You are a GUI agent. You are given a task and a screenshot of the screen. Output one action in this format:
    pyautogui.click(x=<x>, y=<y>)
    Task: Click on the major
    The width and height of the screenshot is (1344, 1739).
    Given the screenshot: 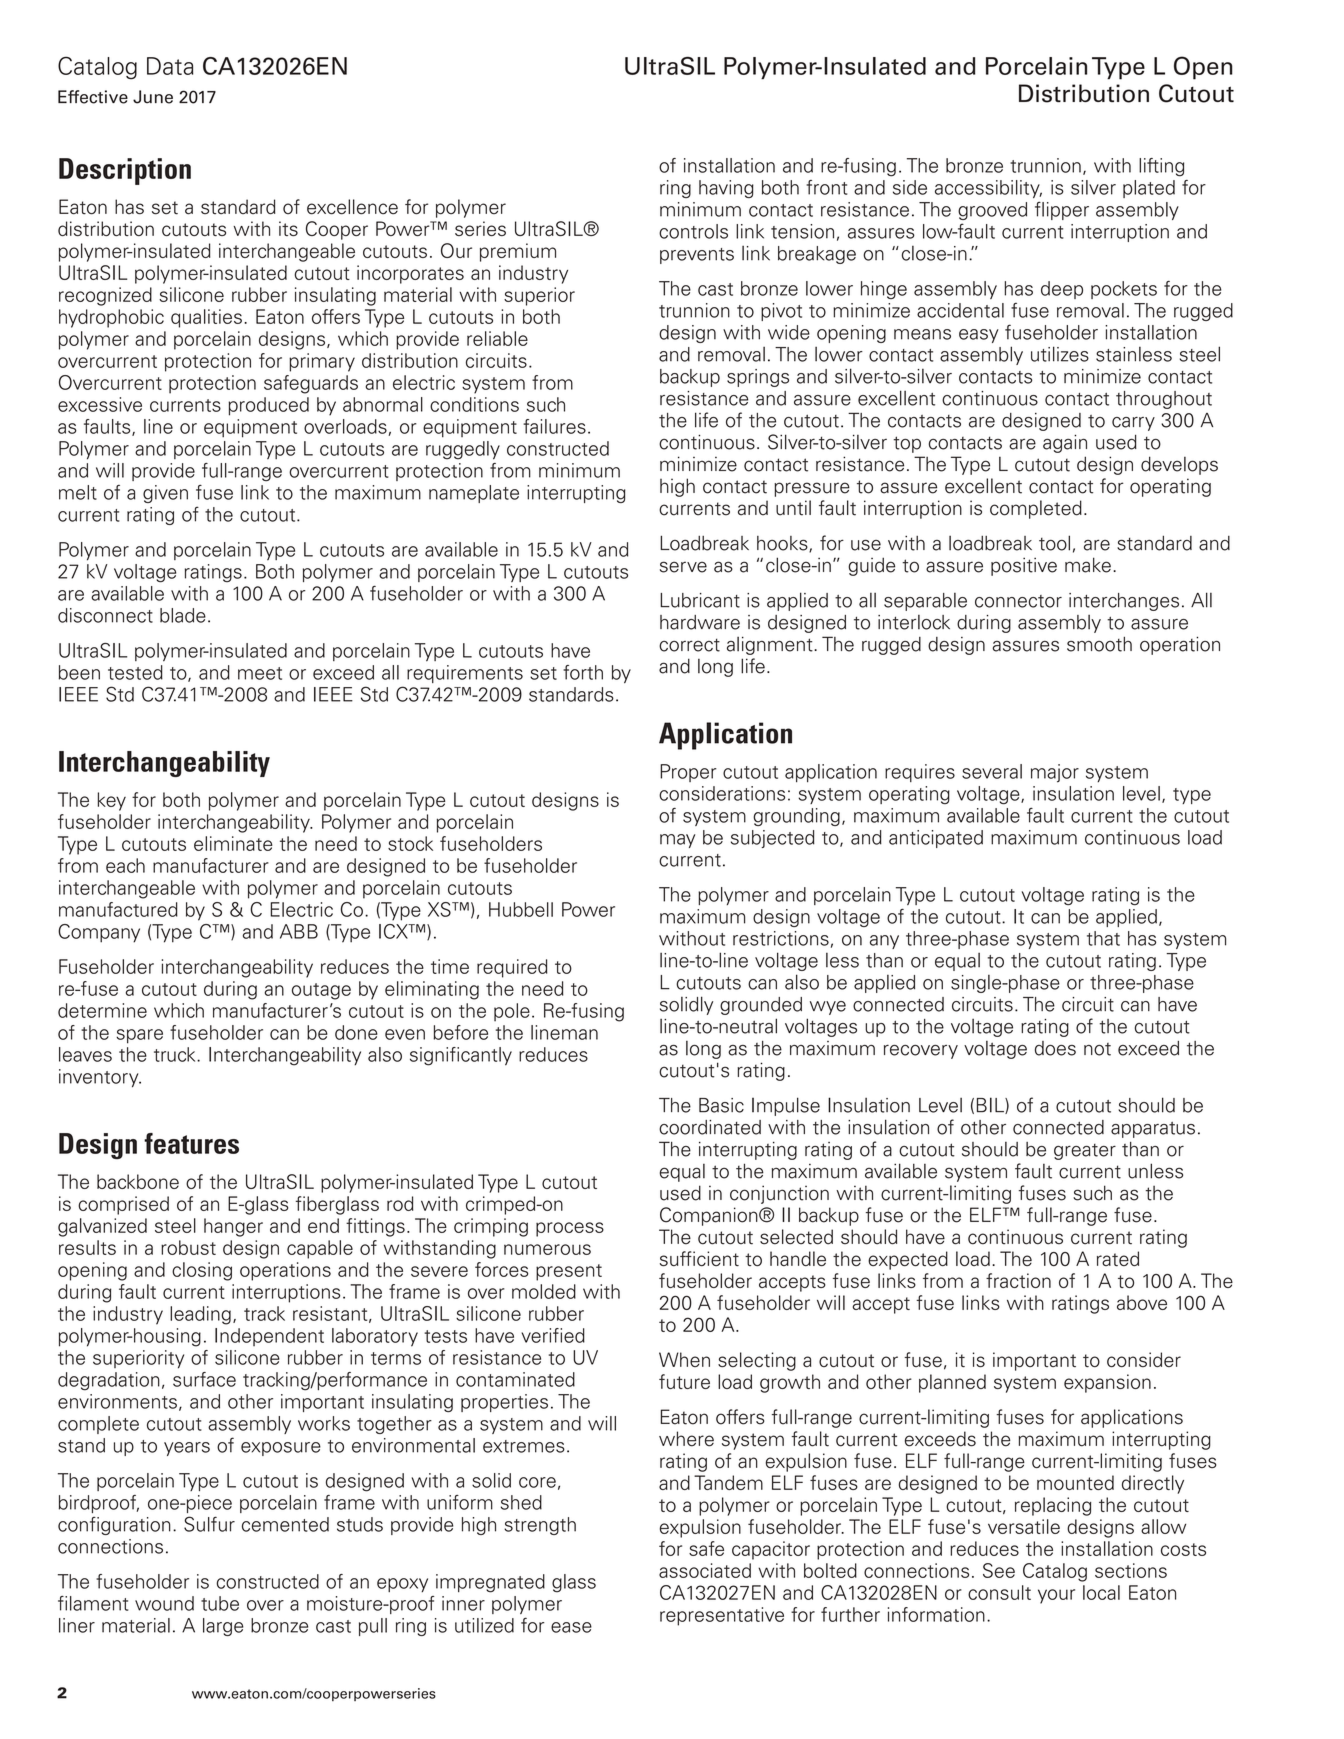 What is the action you would take?
    pyautogui.click(x=1055, y=773)
